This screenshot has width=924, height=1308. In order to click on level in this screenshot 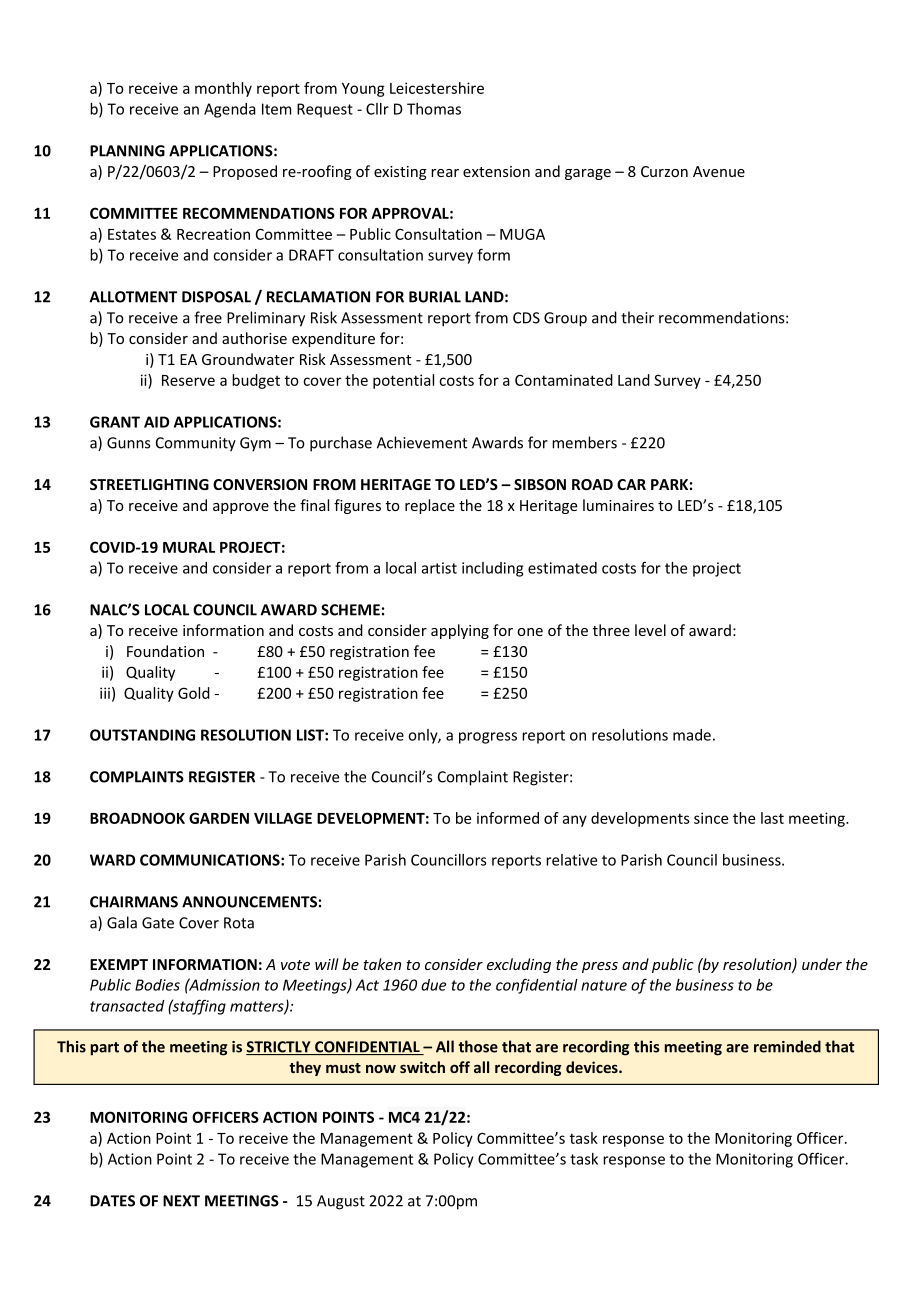, I will do `click(650, 630)`.
